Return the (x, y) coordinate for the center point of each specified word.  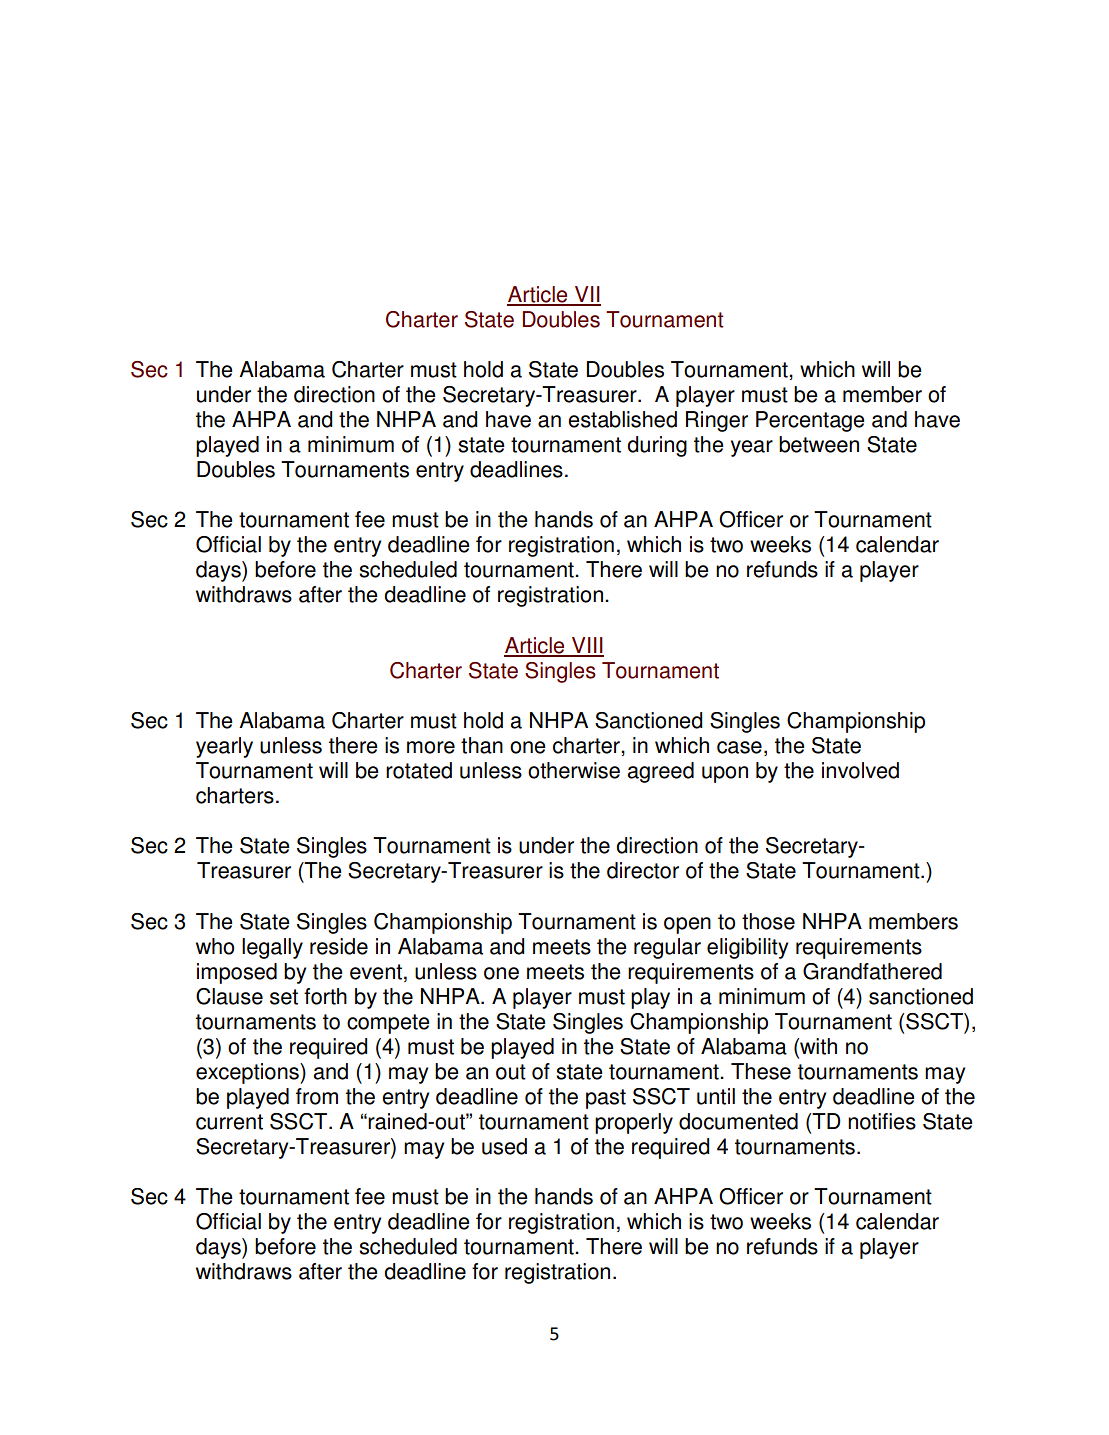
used (504, 1146)
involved (860, 770)
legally (272, 948)
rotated (419, 770)
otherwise (574, 770)
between (819, 444)
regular (667, 948)
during (657, 446)
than (482, 745)
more (431, 747)
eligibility (747, 948)
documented (738, 1121)
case (739, 747)
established (622, 419)
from (317, 1096)
